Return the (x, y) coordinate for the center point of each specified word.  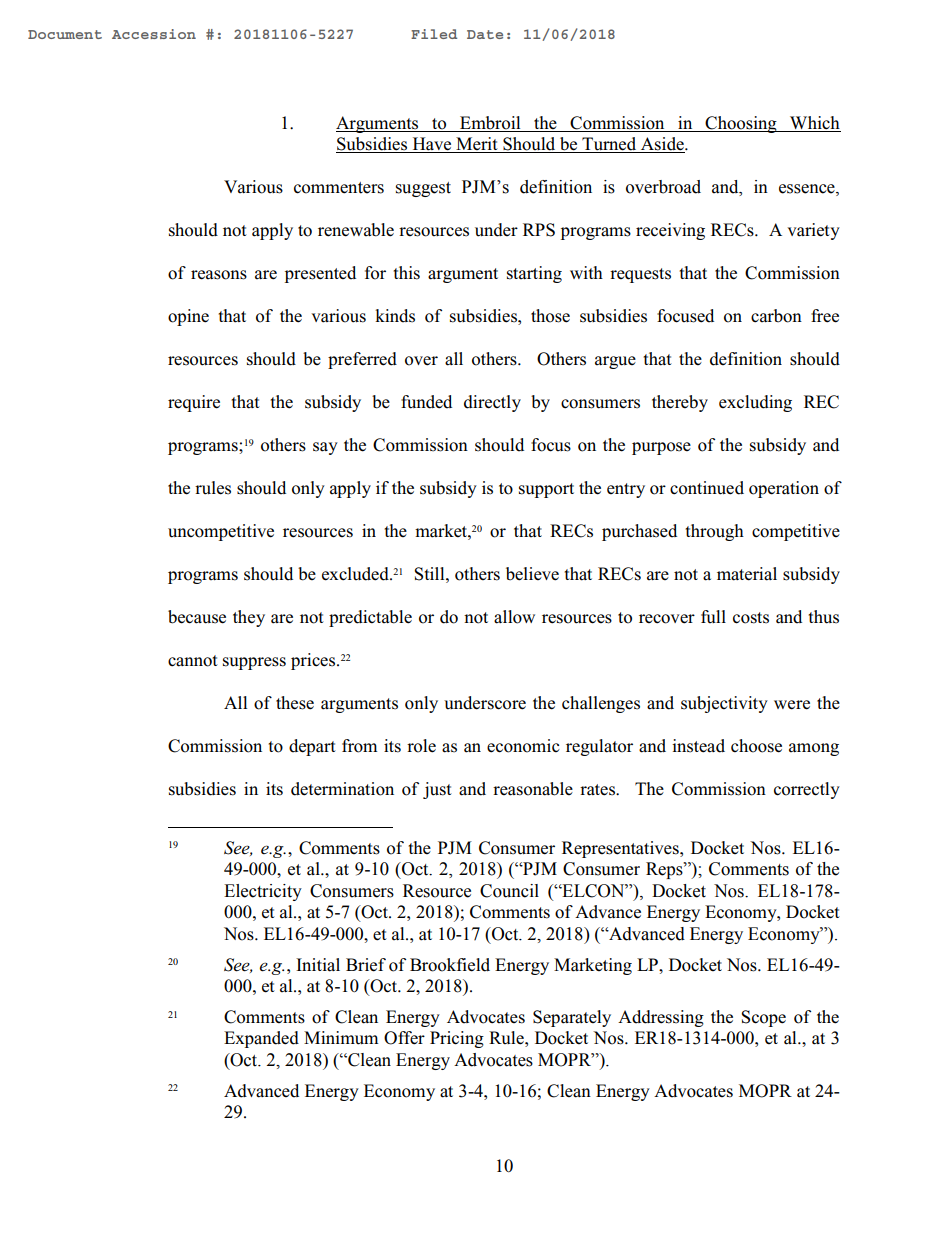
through (714, 532)
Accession (154, 34)
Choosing (741, 124)
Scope (763, 1018)
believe (532, 574)
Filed (434, 34)
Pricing (457, 1039)
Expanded (261, 1039)
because (197, 617)
